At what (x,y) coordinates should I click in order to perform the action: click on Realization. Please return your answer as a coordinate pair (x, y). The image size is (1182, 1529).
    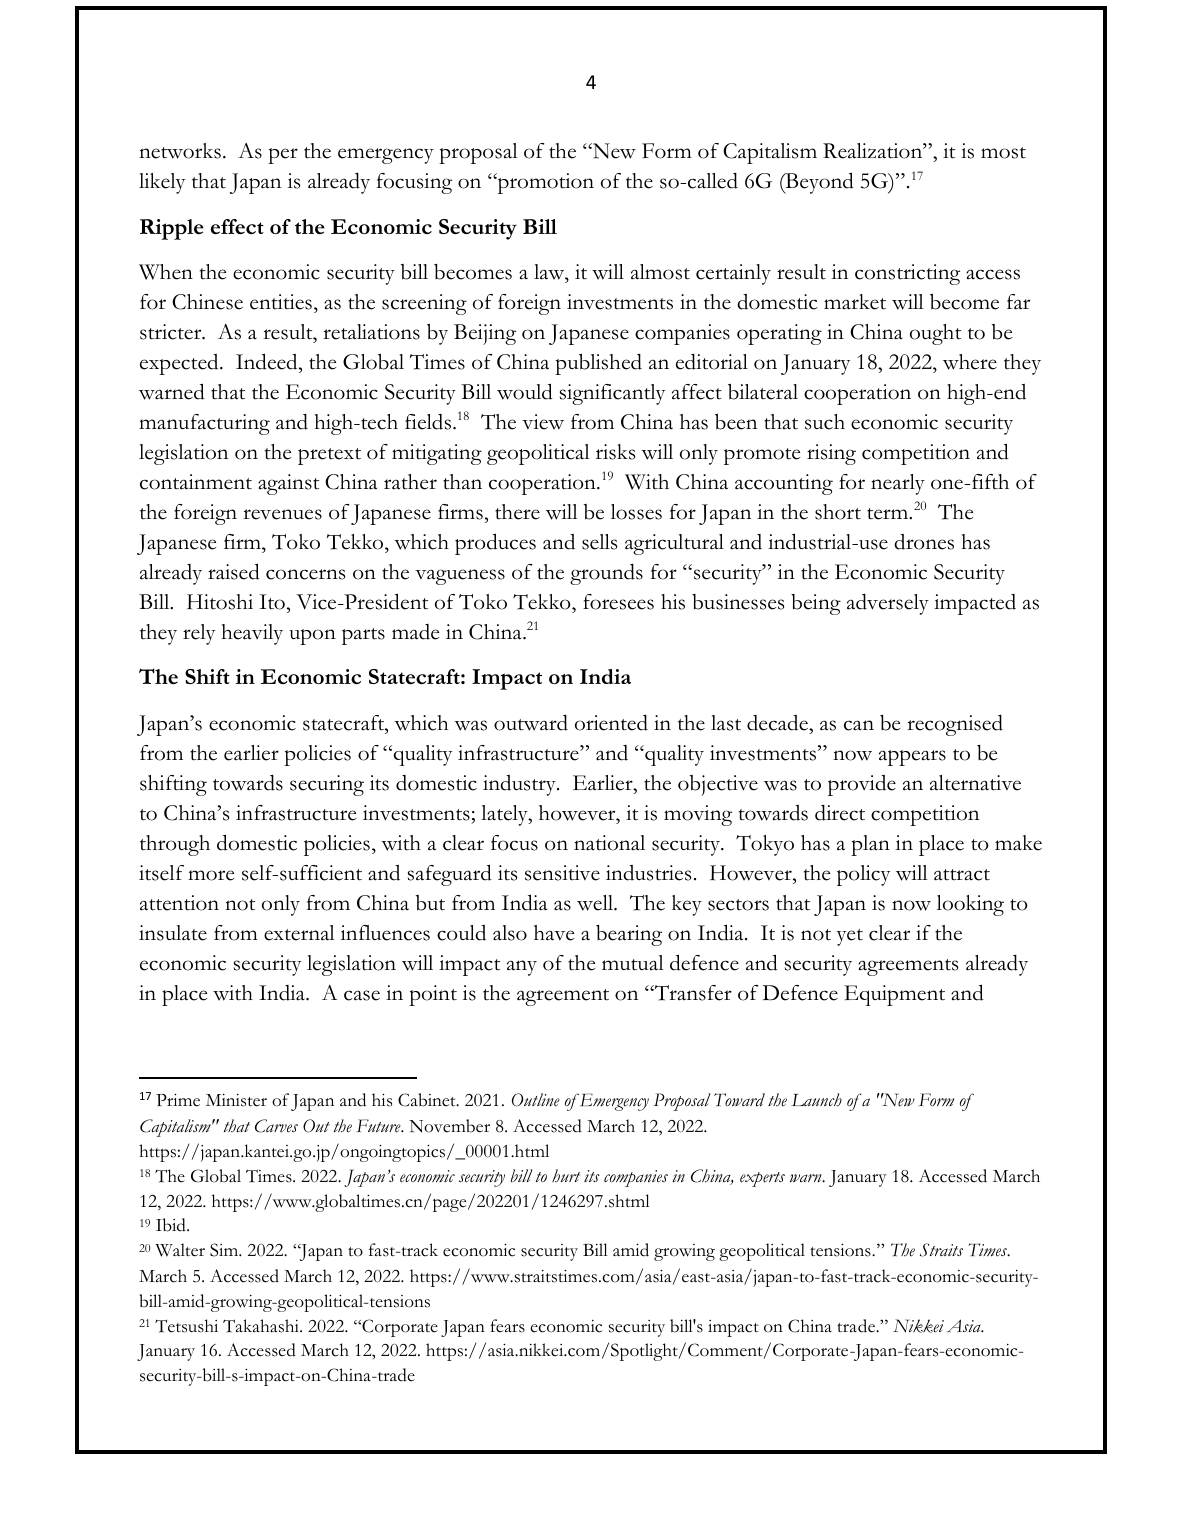
    Looking at the image, I should click on (874, 151).
